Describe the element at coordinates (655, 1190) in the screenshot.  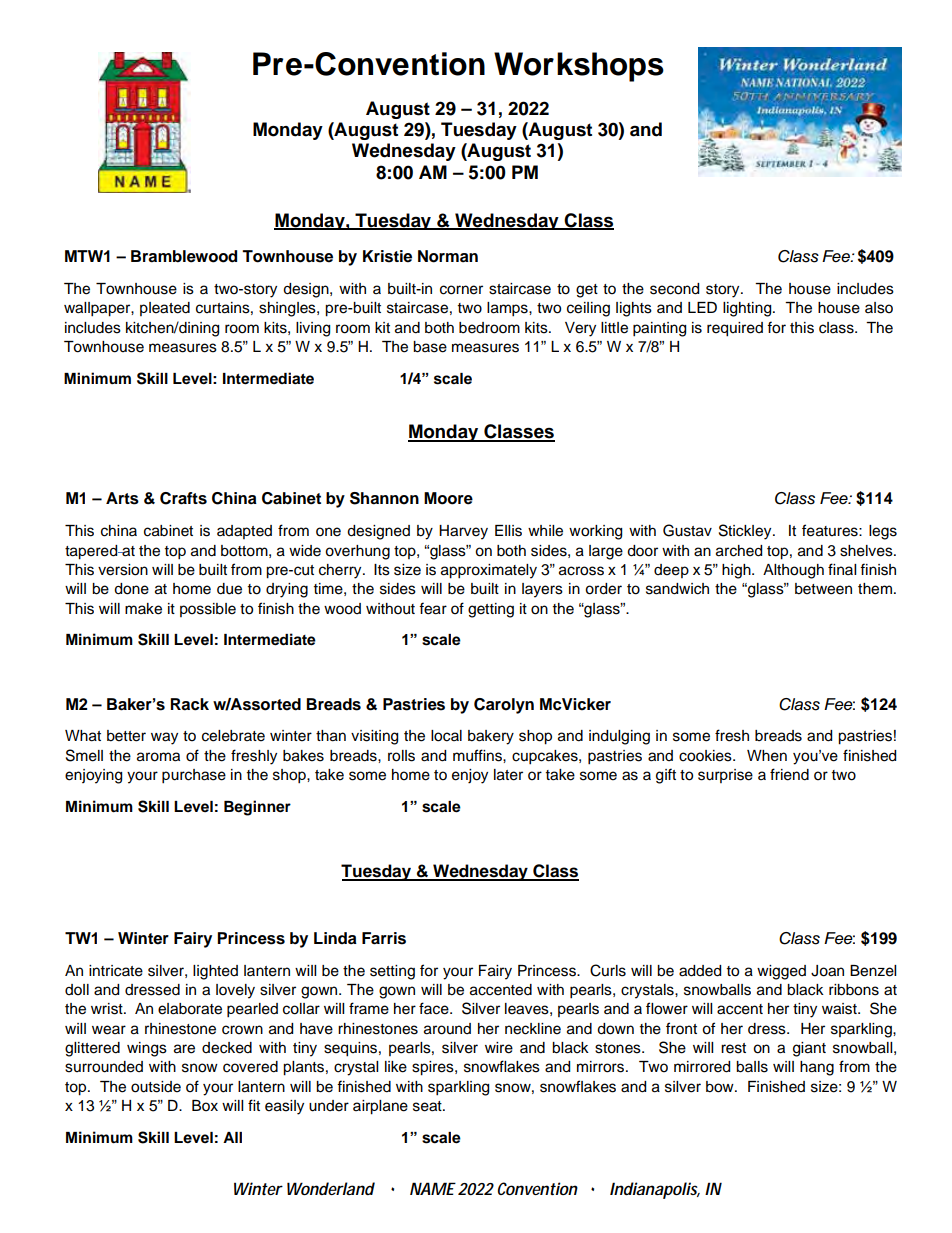
I see `Indianapolis` at that location.
